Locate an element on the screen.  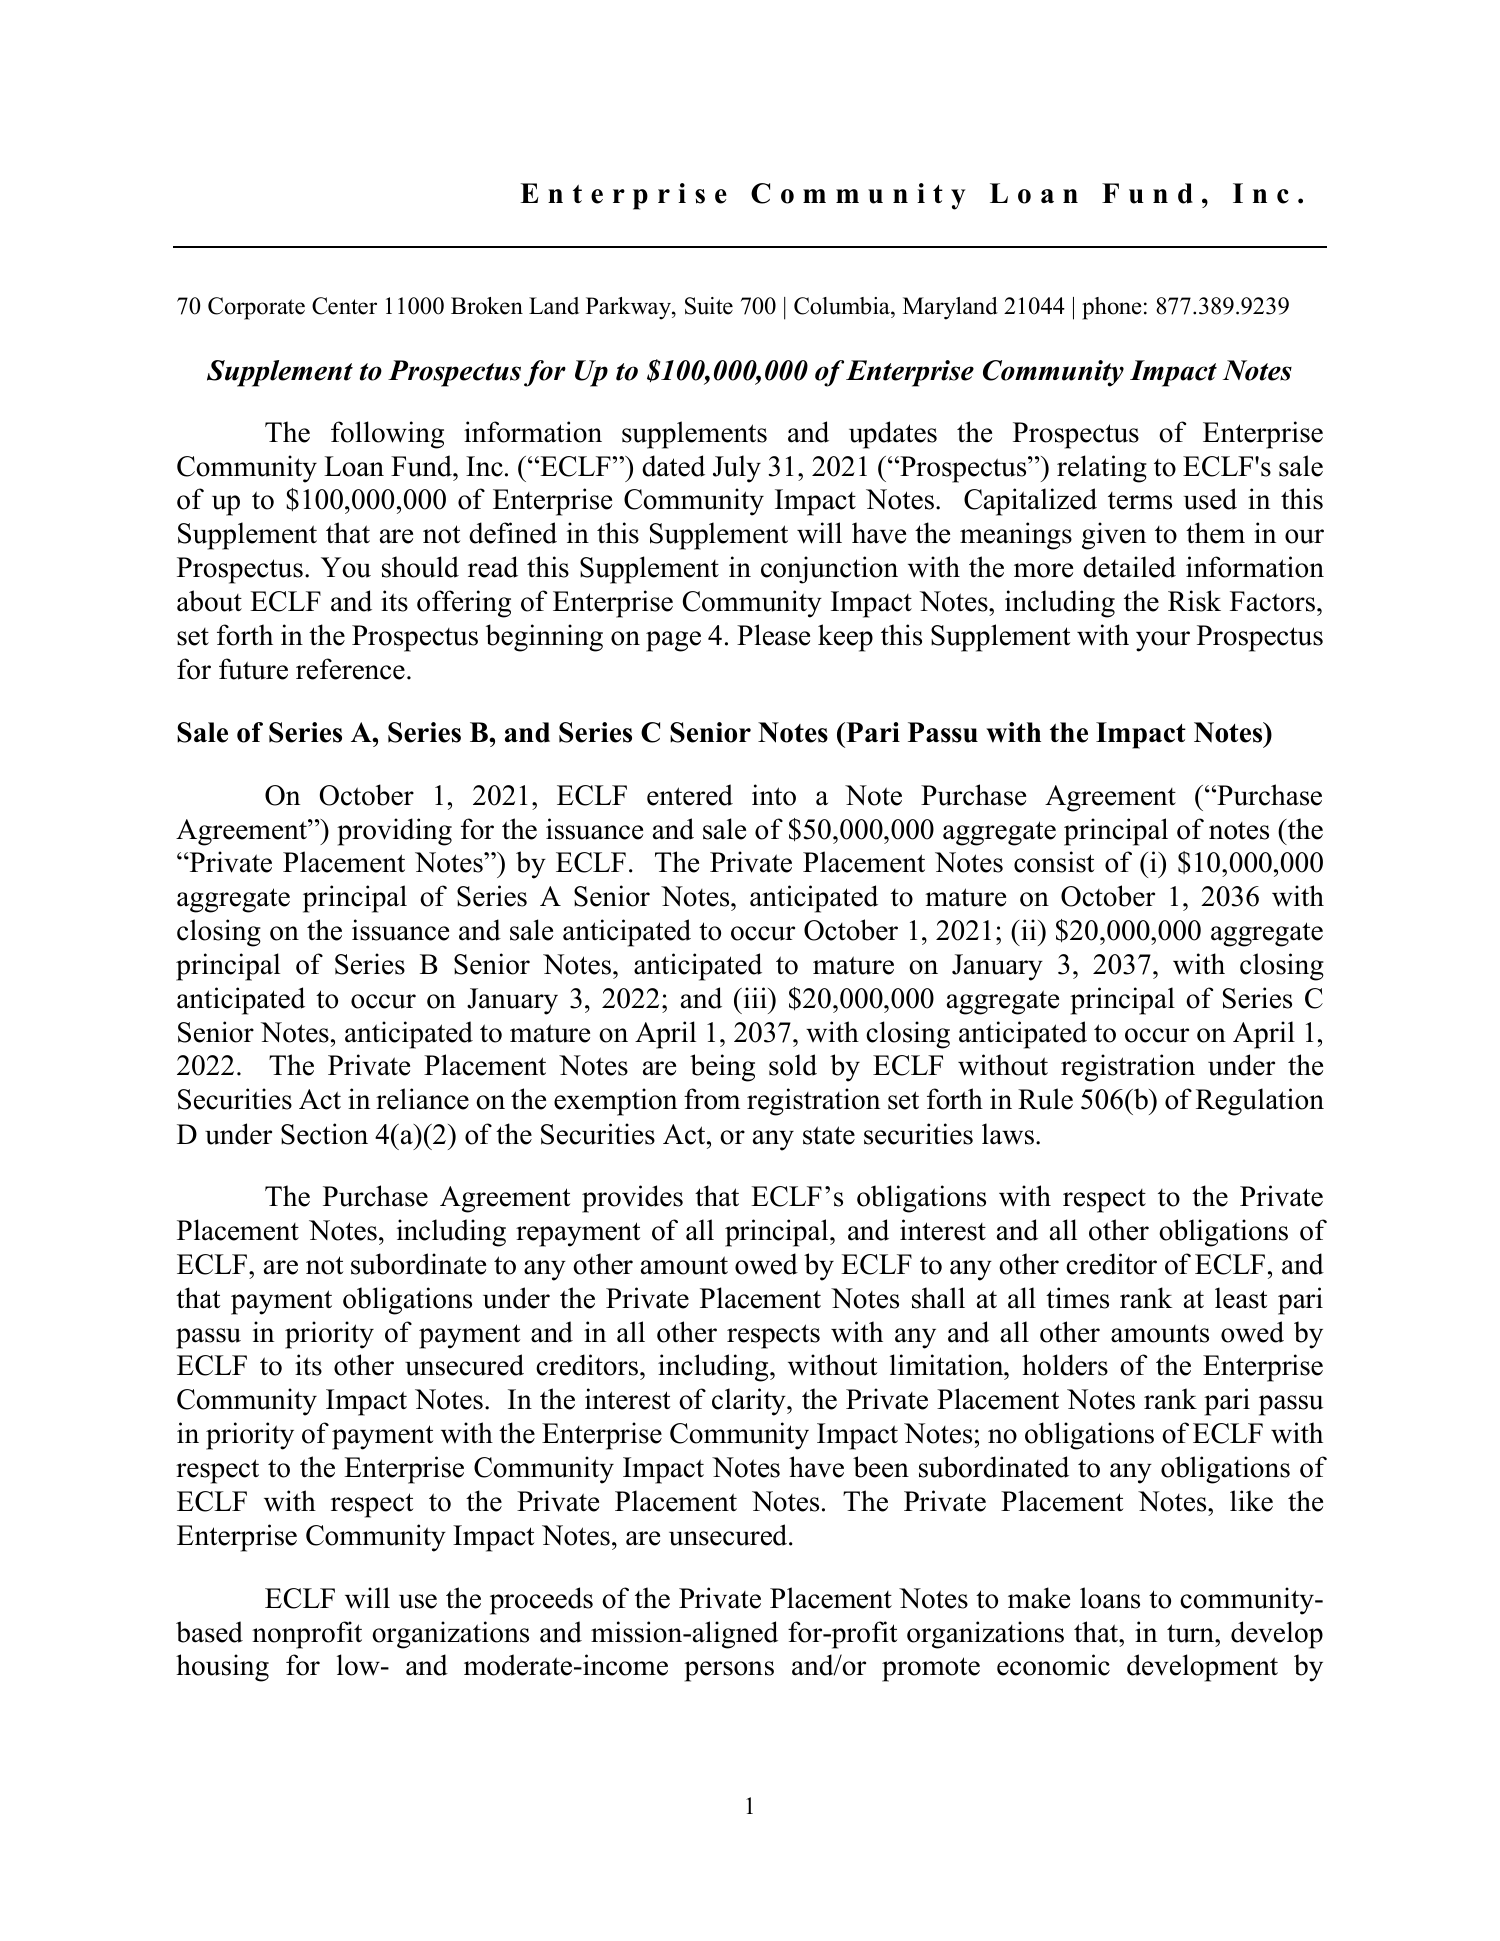
Center is located at coordinates (344, 306).
